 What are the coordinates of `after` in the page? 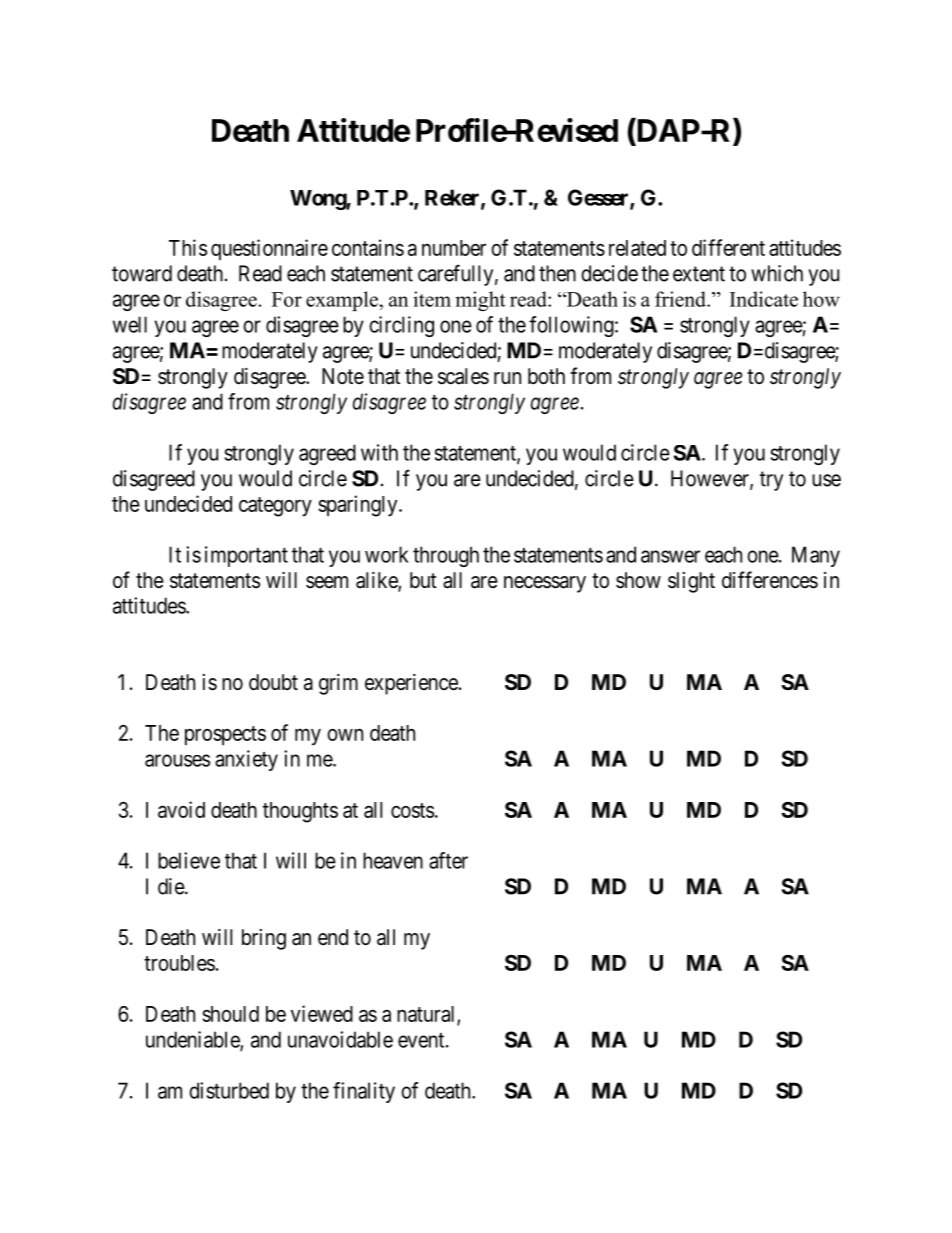 It's located at (448, 860).
